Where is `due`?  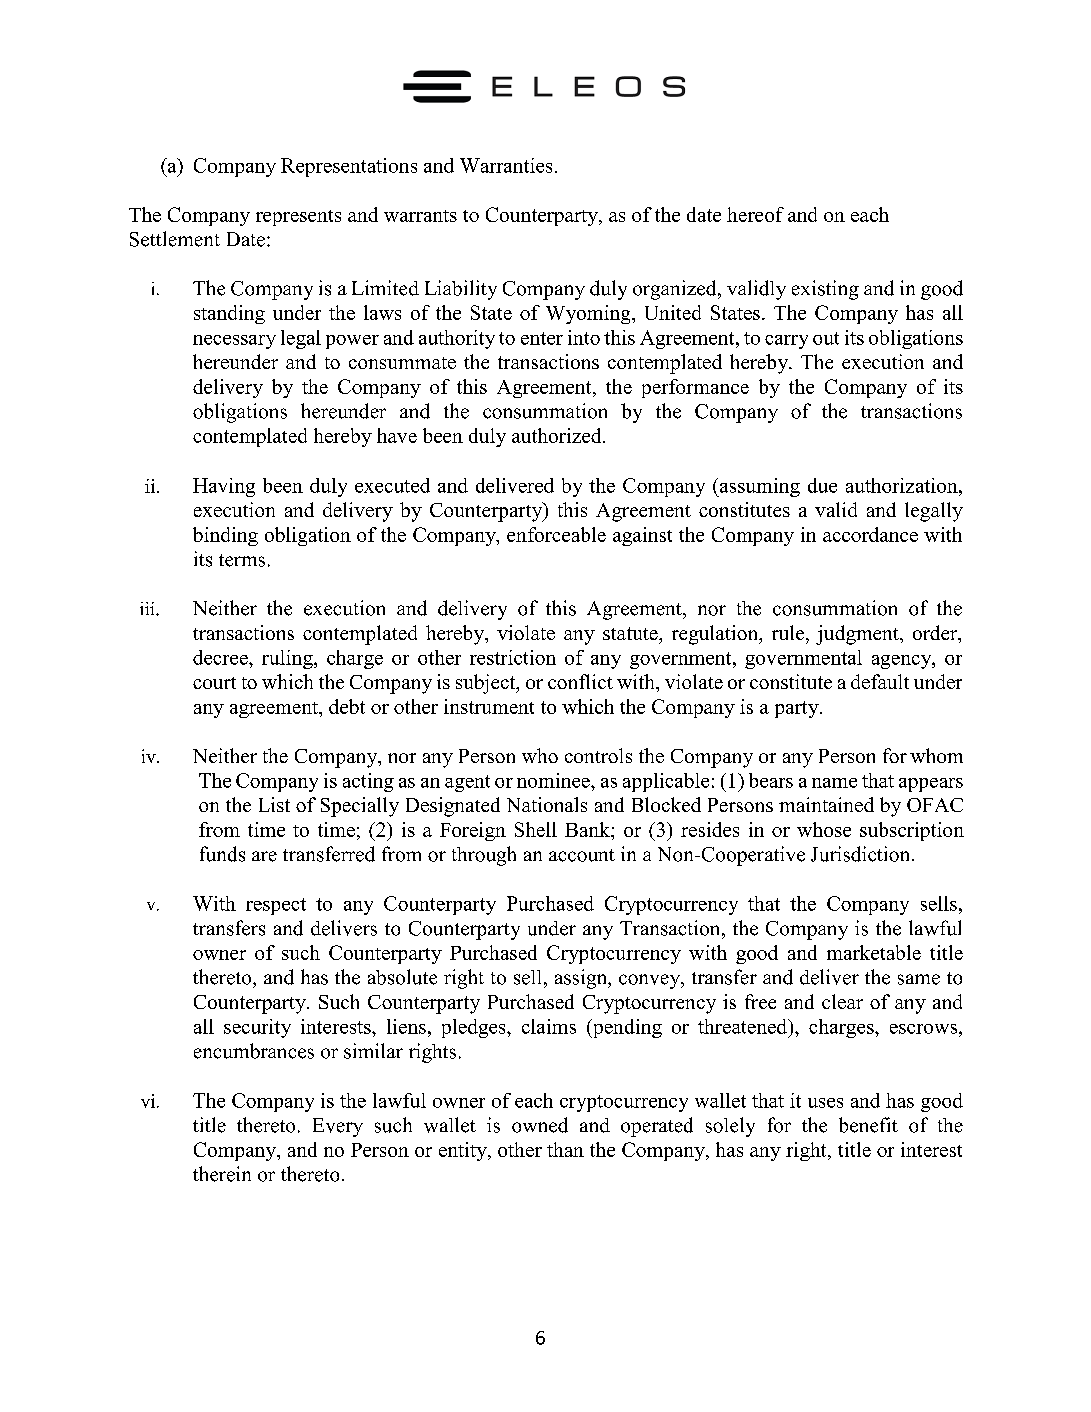 due is located at coordinates (822, 485).
